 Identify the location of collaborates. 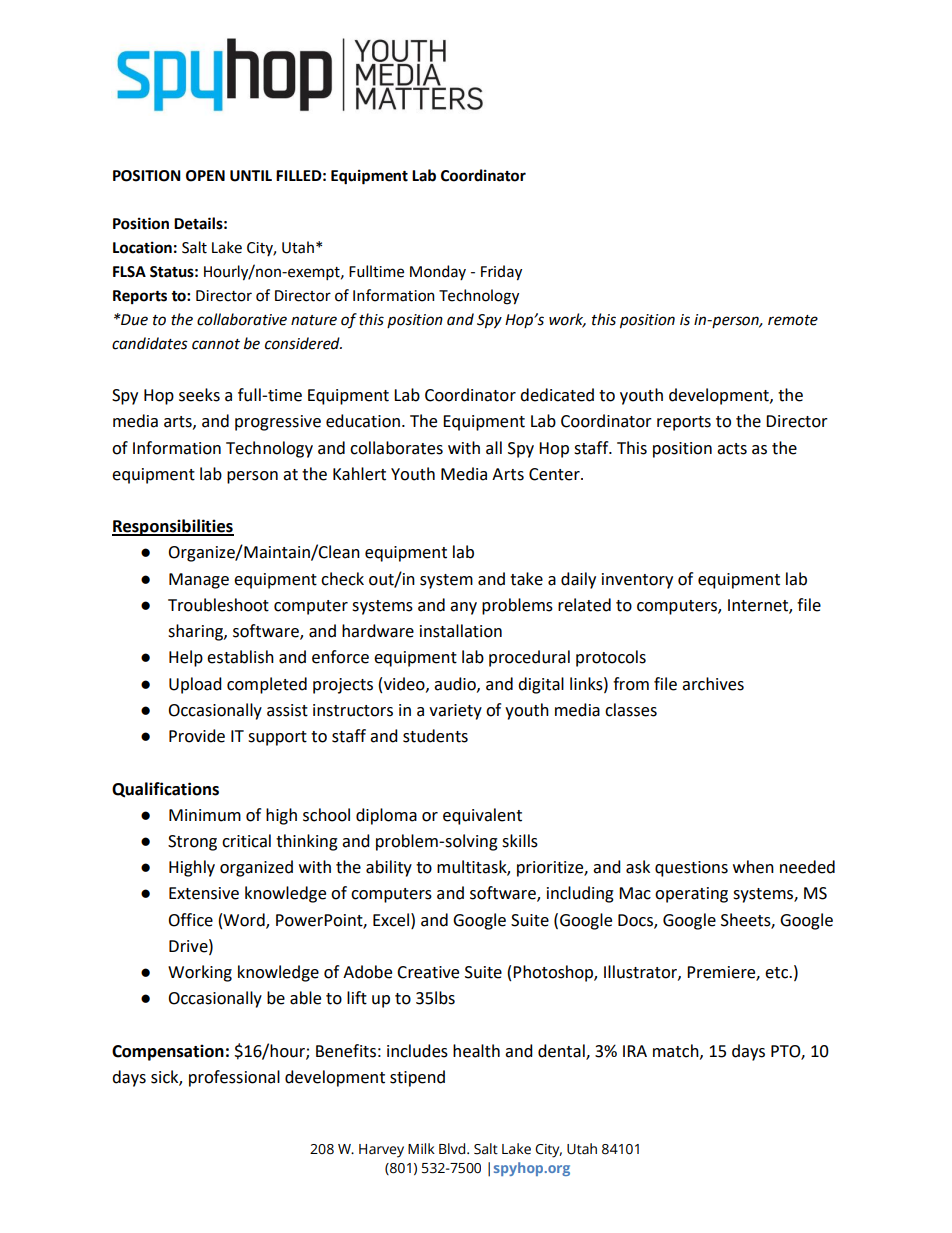
(396, 448).
